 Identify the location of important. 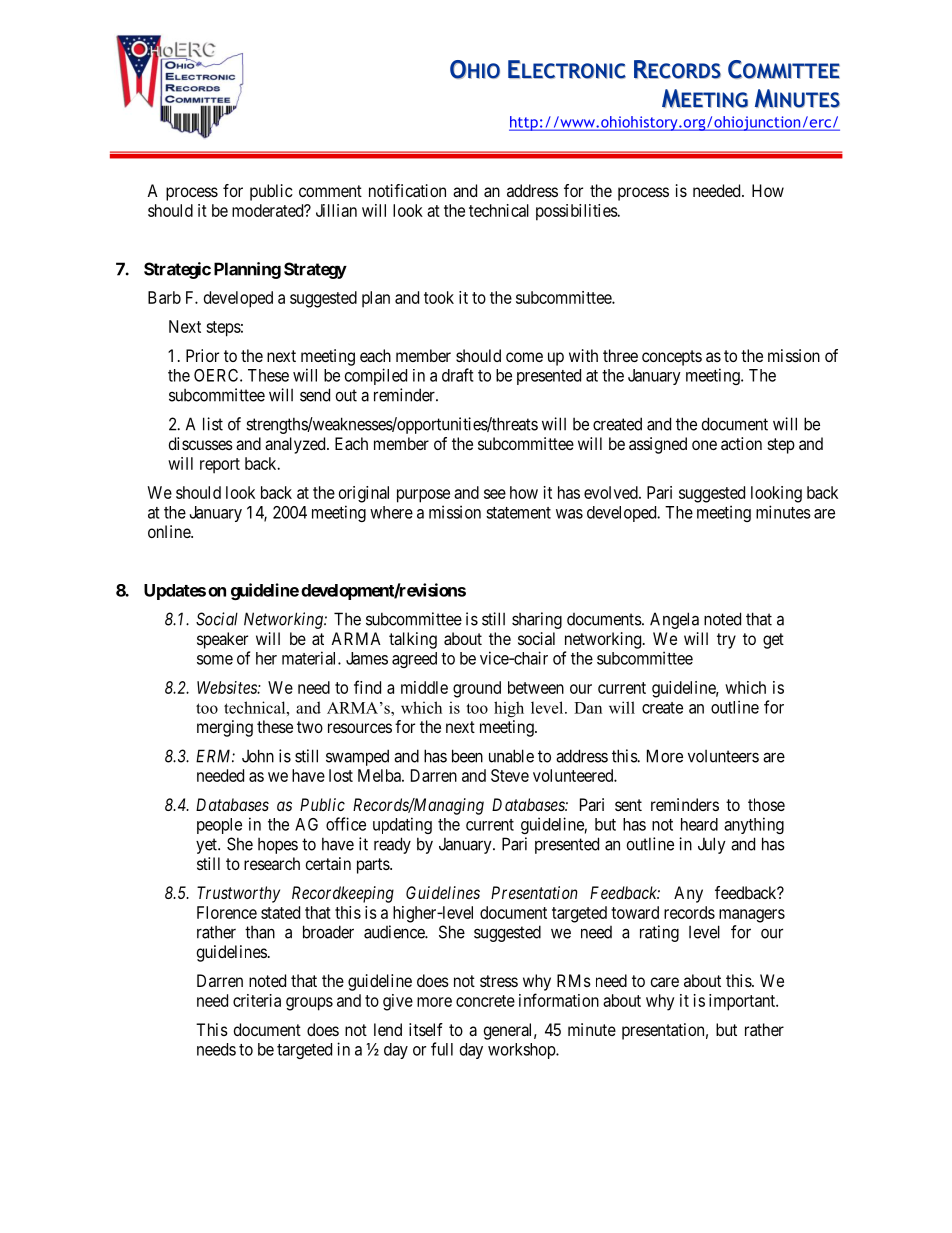
(743, 1002).
